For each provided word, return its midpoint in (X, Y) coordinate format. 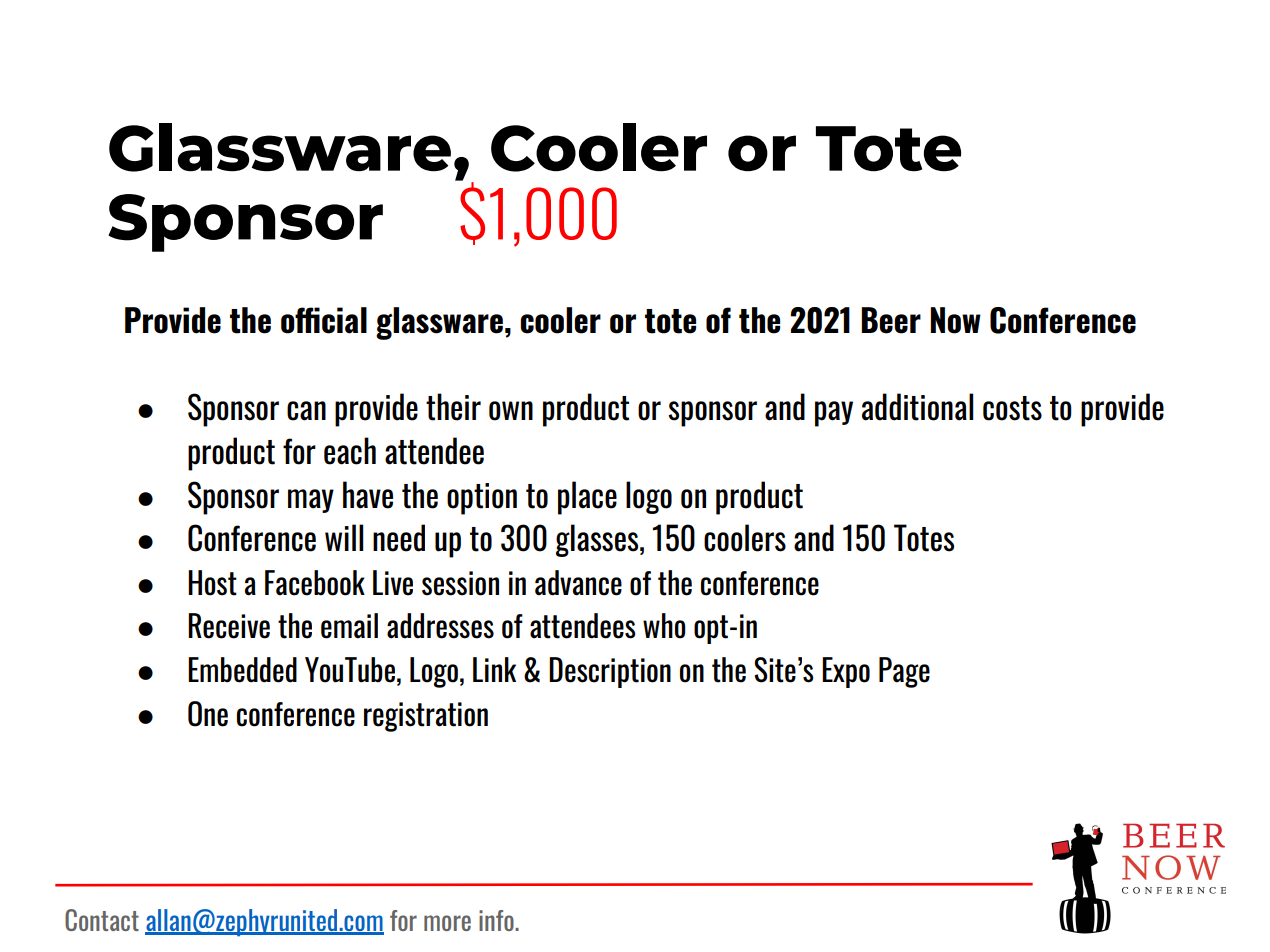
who (664, 626)
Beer (891, 320)
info (497, 920)
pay (834, 414)
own (511, 411)
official (324, 320)
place (587, 498)
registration (426, 717)
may (311, 501)
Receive (229, 626)
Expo (846, 672)
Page (904, 672)
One (208, 714)
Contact (102, 920)
